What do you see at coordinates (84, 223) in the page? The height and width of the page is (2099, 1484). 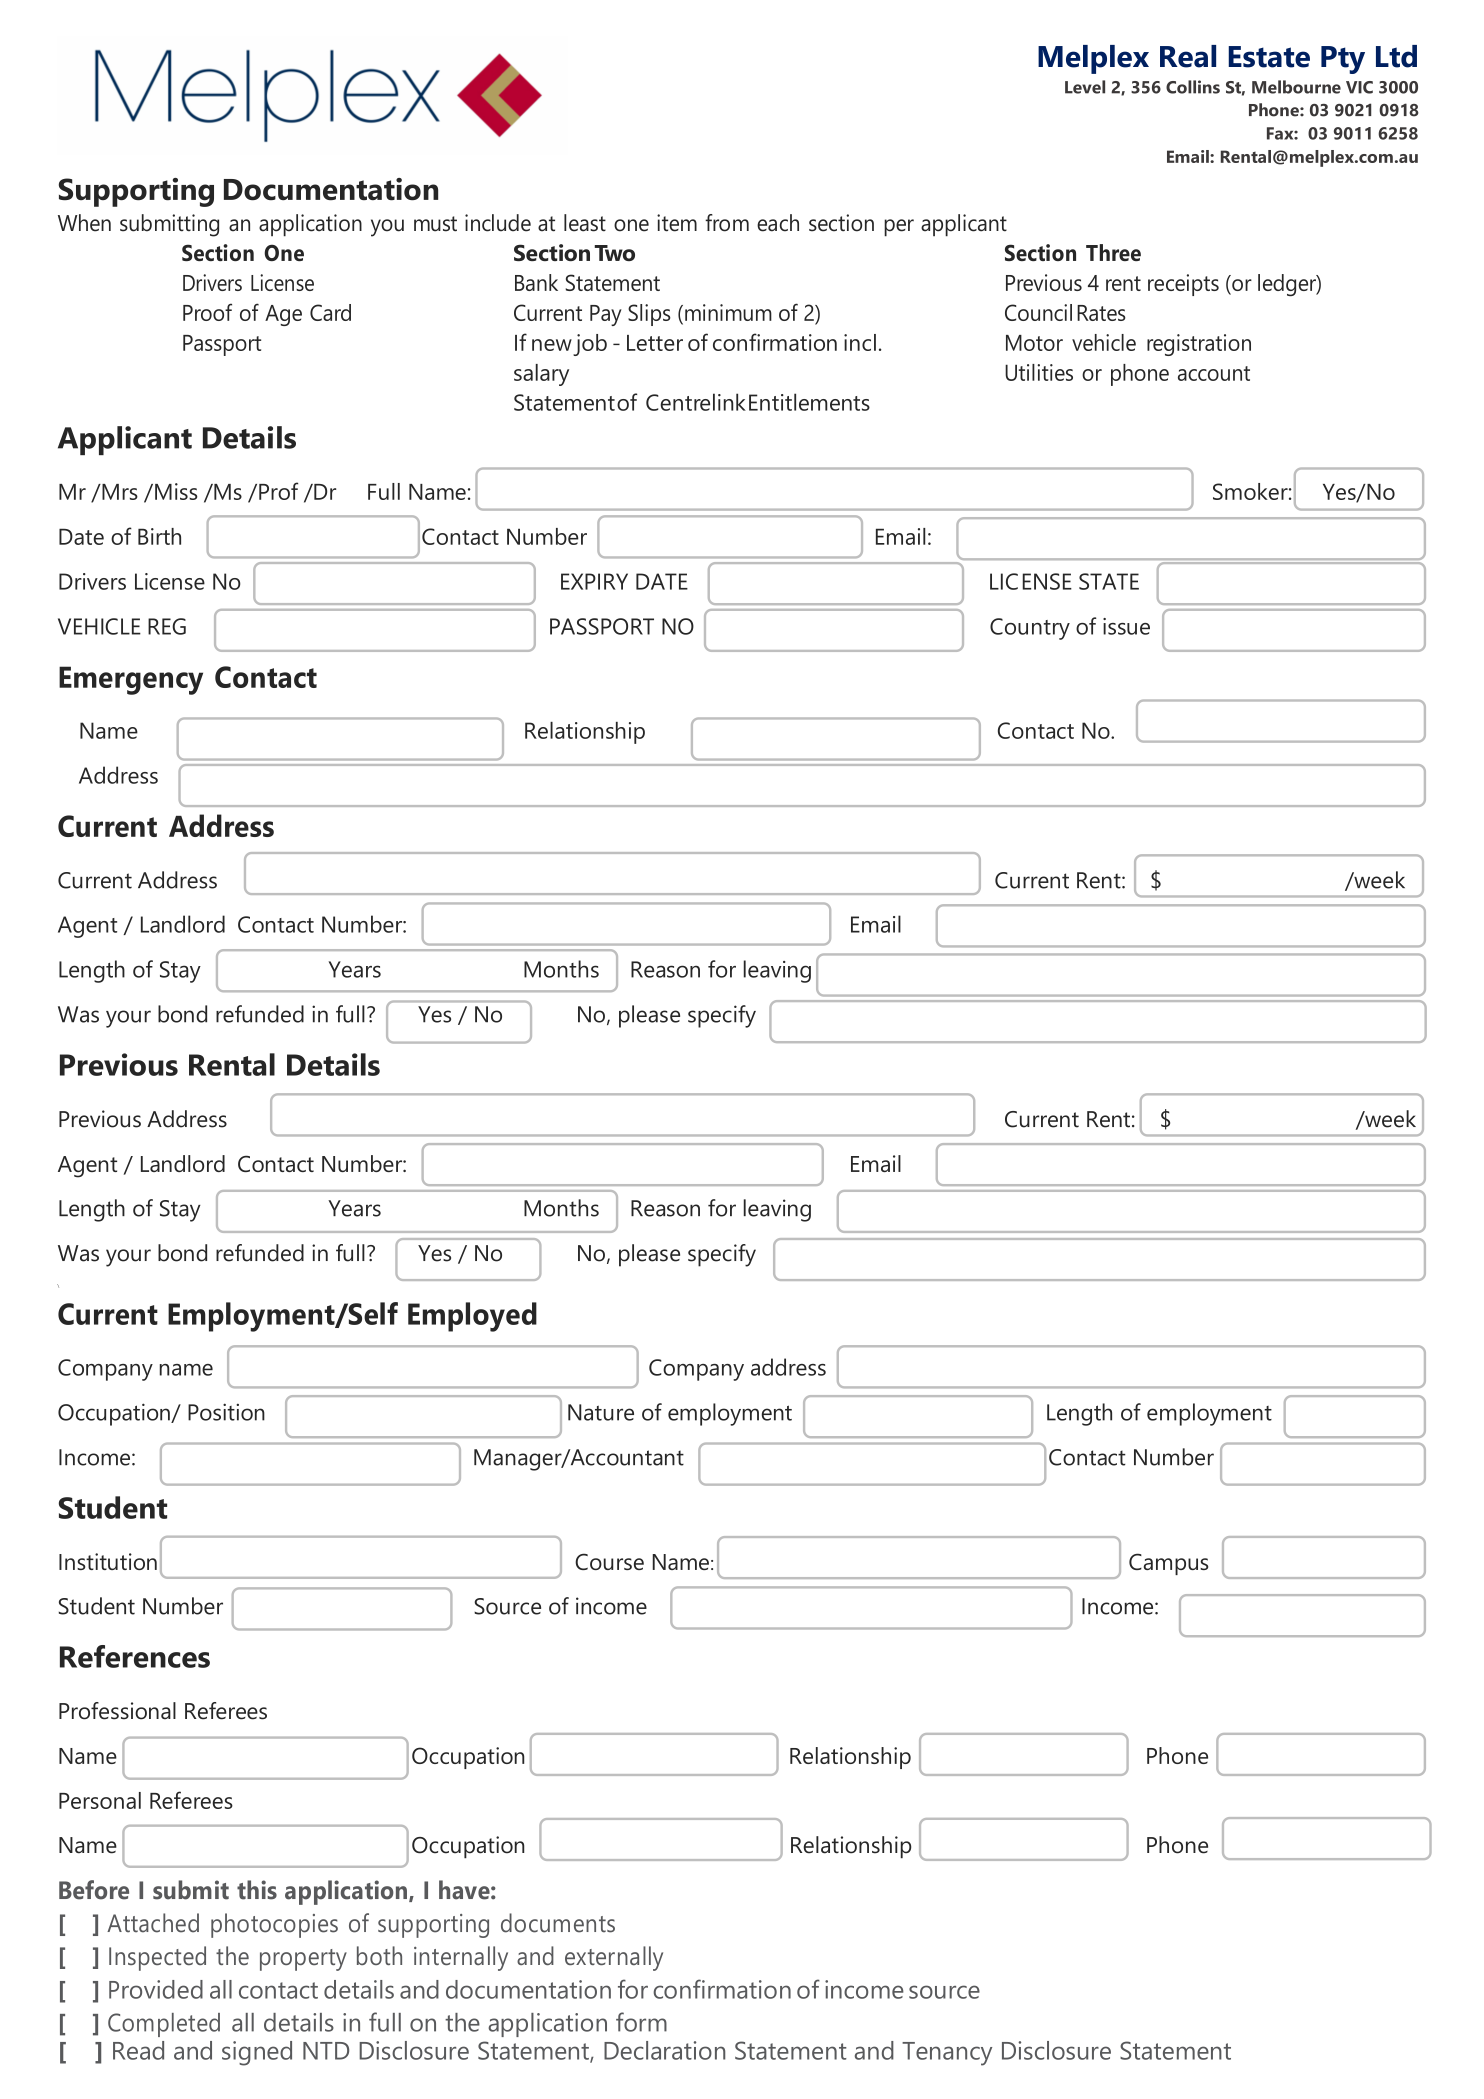 I see `When` at bounding box center [84, 223].
